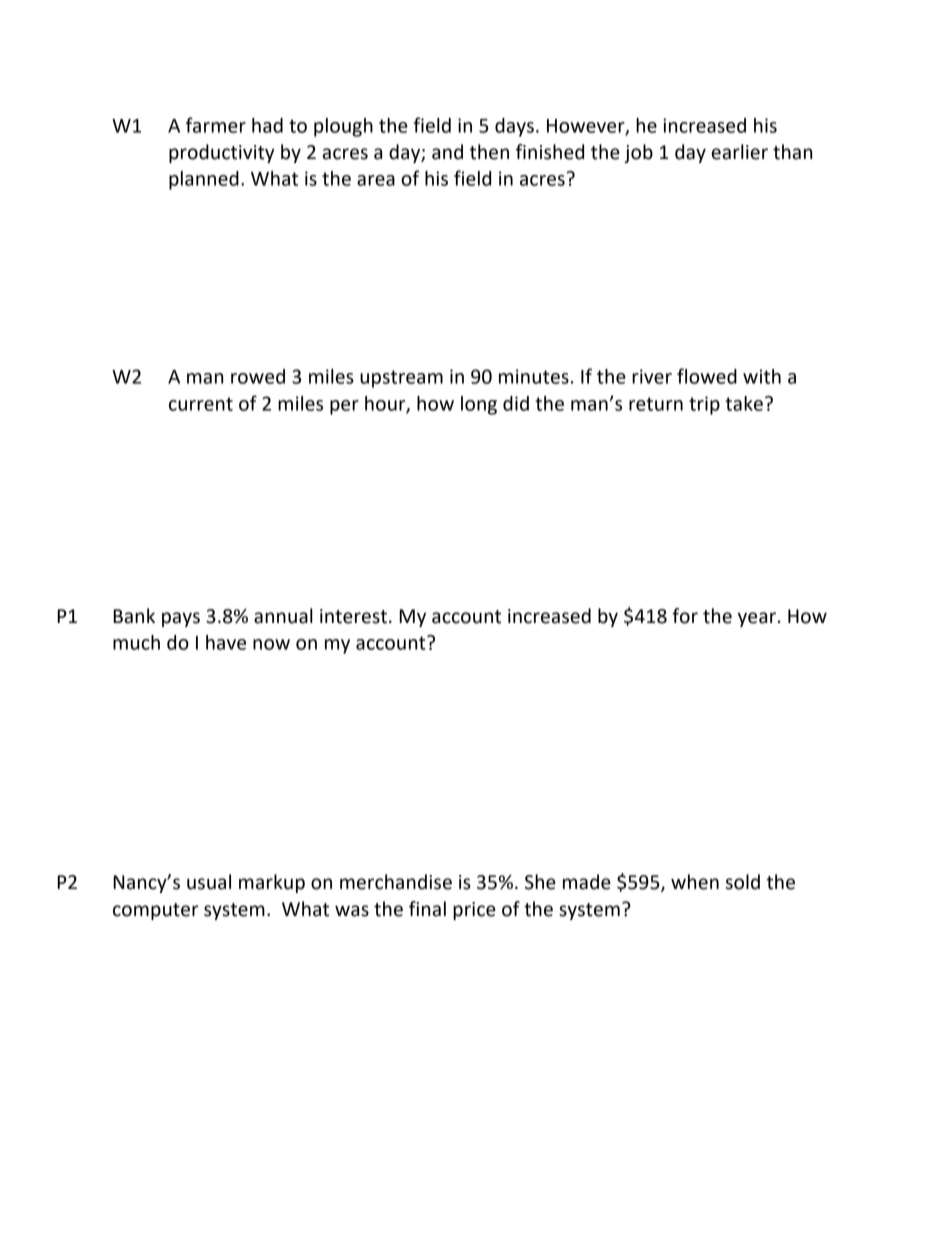 The width and height of the screenshot is (952, 1233). Describe the element at coordinates (757, 619) in the screenshot. I see `year` at that location.
